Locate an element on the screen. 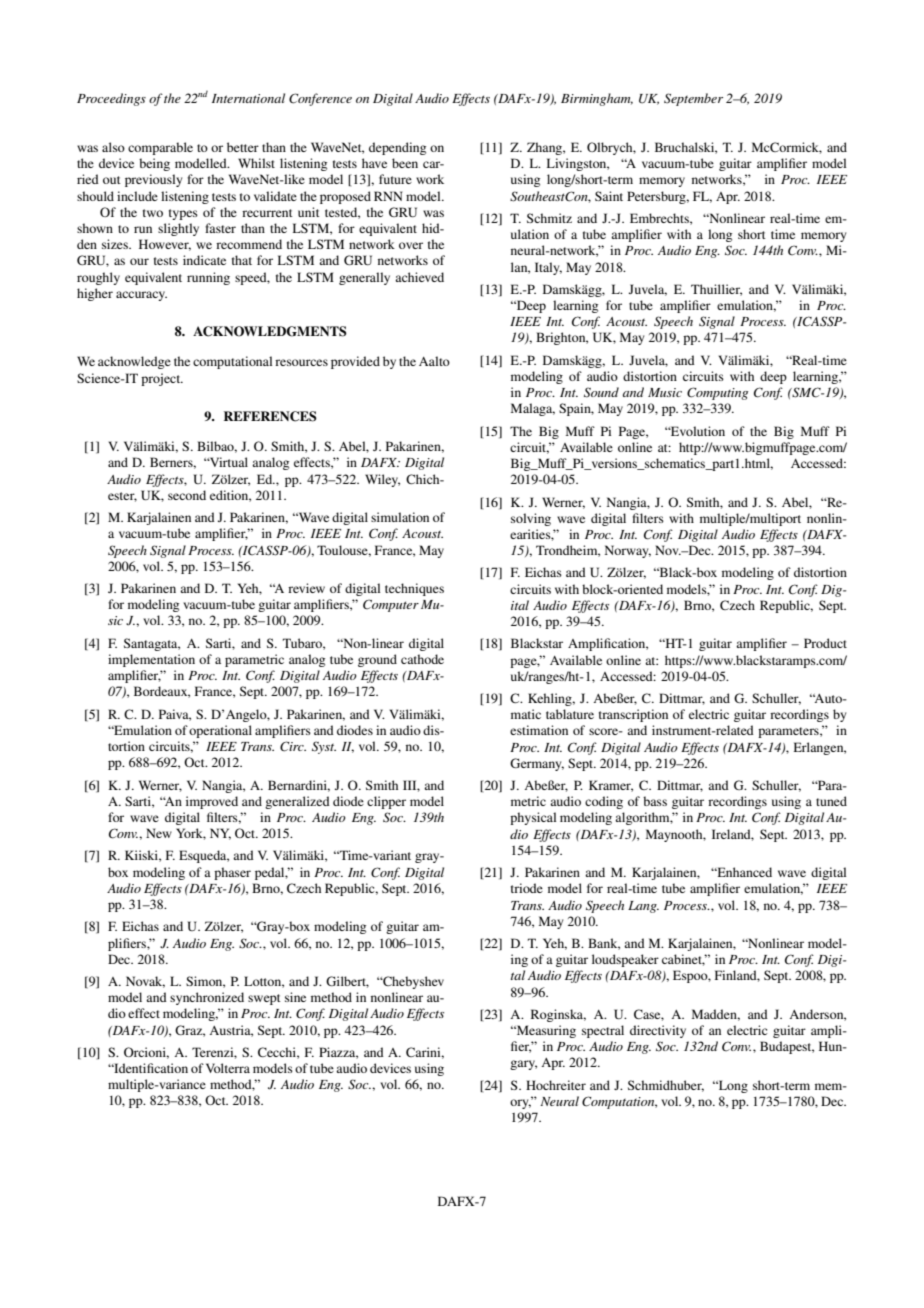 The image size is (924, 1308). being is located at coordinates (154, 164).
